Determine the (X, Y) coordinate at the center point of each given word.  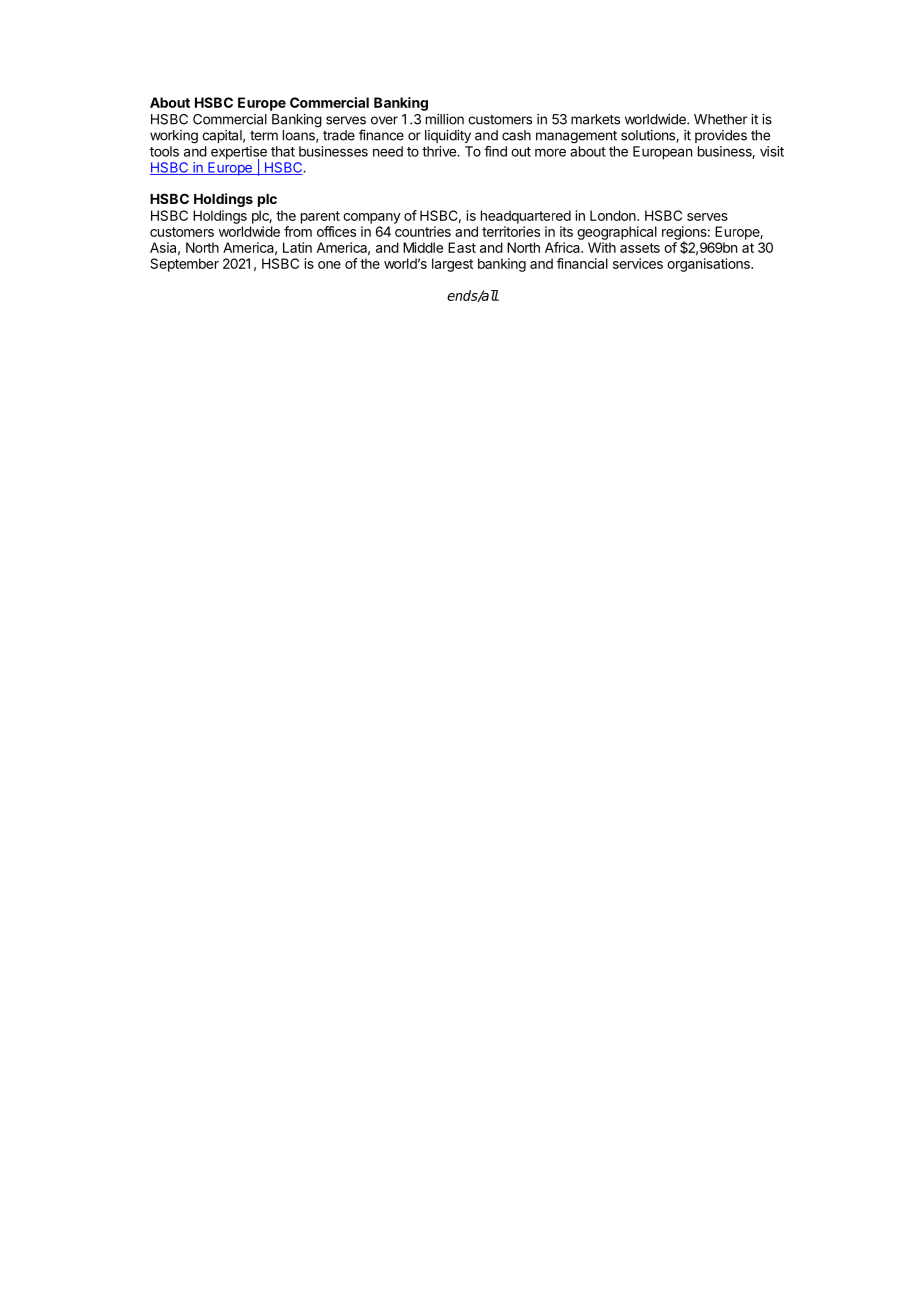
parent (320, 217)
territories (511, 231)
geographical (617, 233)
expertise (239, 154)
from (298, 231)
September (184, 265)
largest (452, 265)
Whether (720, 119)
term (264, 136)
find (495, 151)
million (445, 119)
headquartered (526, 217)
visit (772, 151)
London (614, 215)
